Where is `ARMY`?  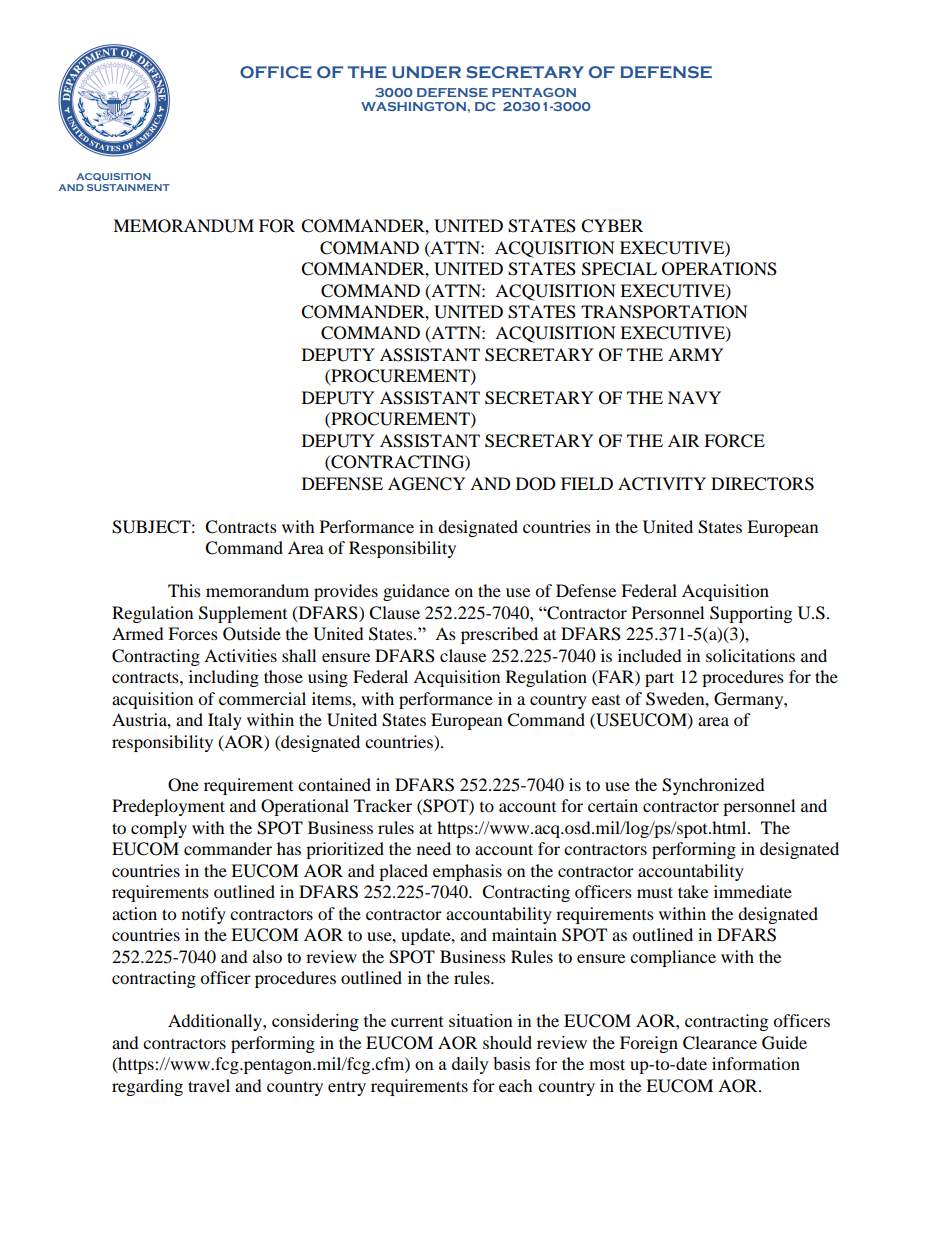
ARMY is located at coordinates (696, 354).
